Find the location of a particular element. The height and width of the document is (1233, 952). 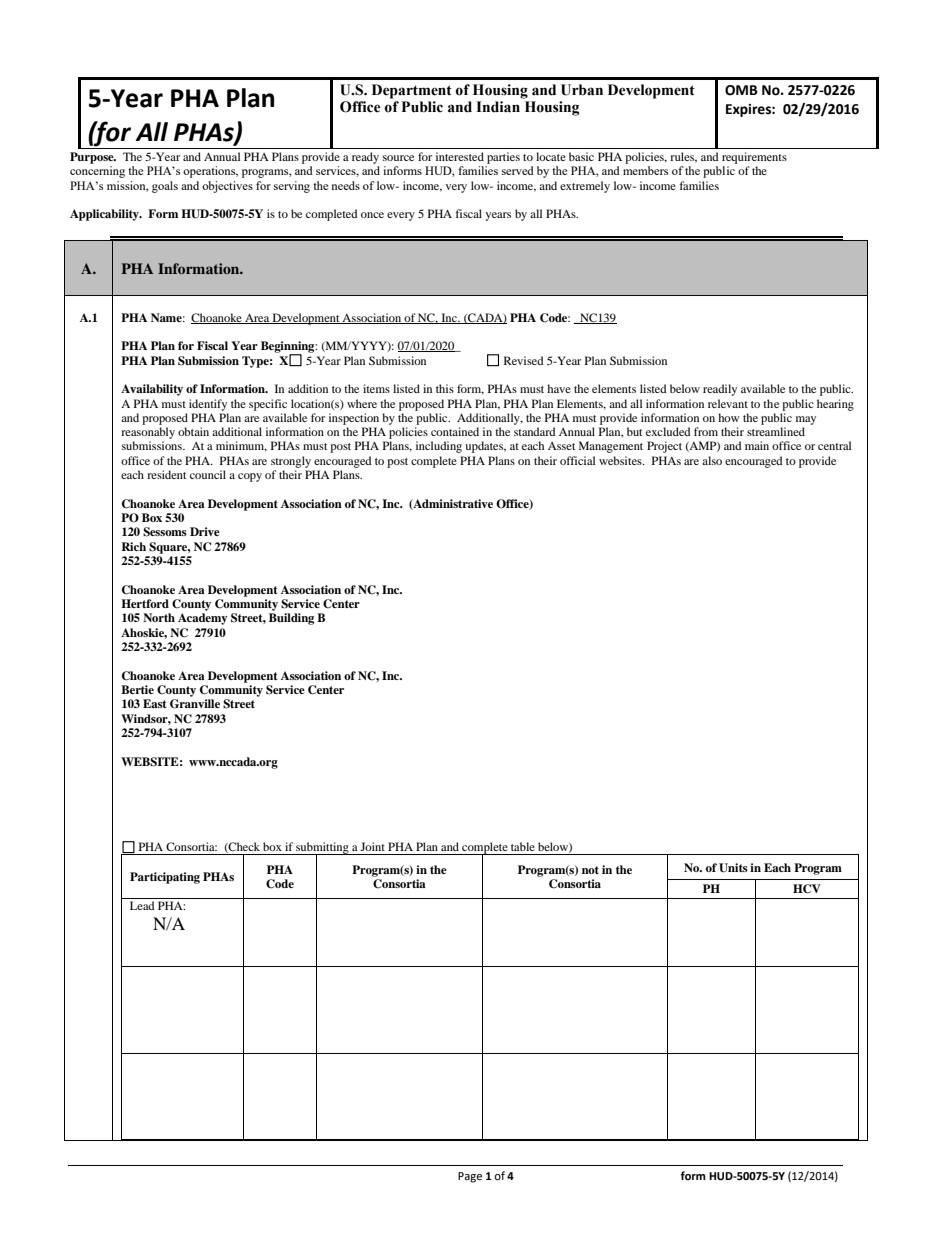

also is located at coordinates (712, 460).
